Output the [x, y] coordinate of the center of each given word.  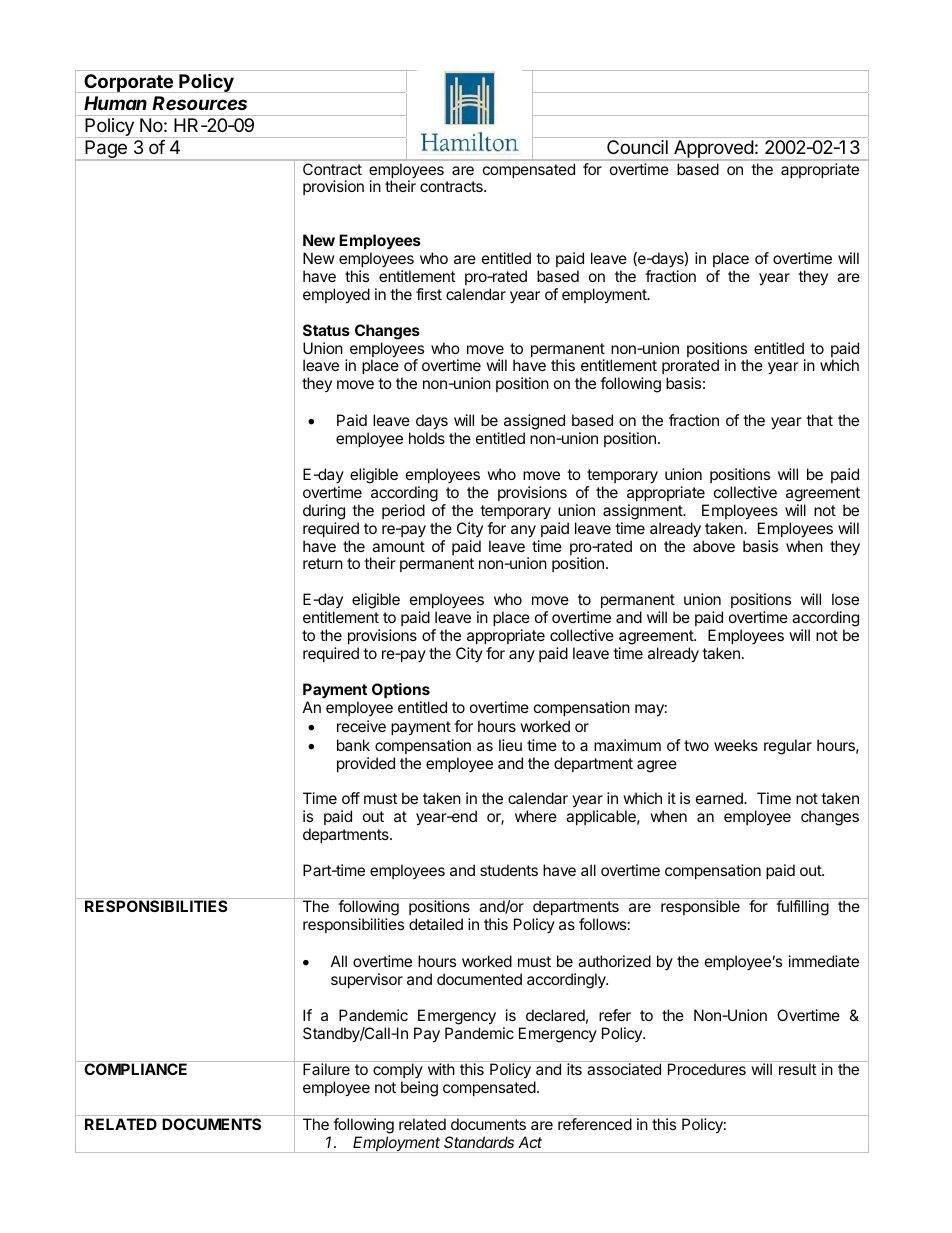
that [819, 420]
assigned [534, 423]
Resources [199, 103]
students [509, 870]
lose [845, 599]
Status [326, 330]
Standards [479, 1142]
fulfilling [802, 908]
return [323, 563]
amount [398, 546]
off [351, 798]
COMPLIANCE [135, 1069]
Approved [713, 150]
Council [637, 147]
